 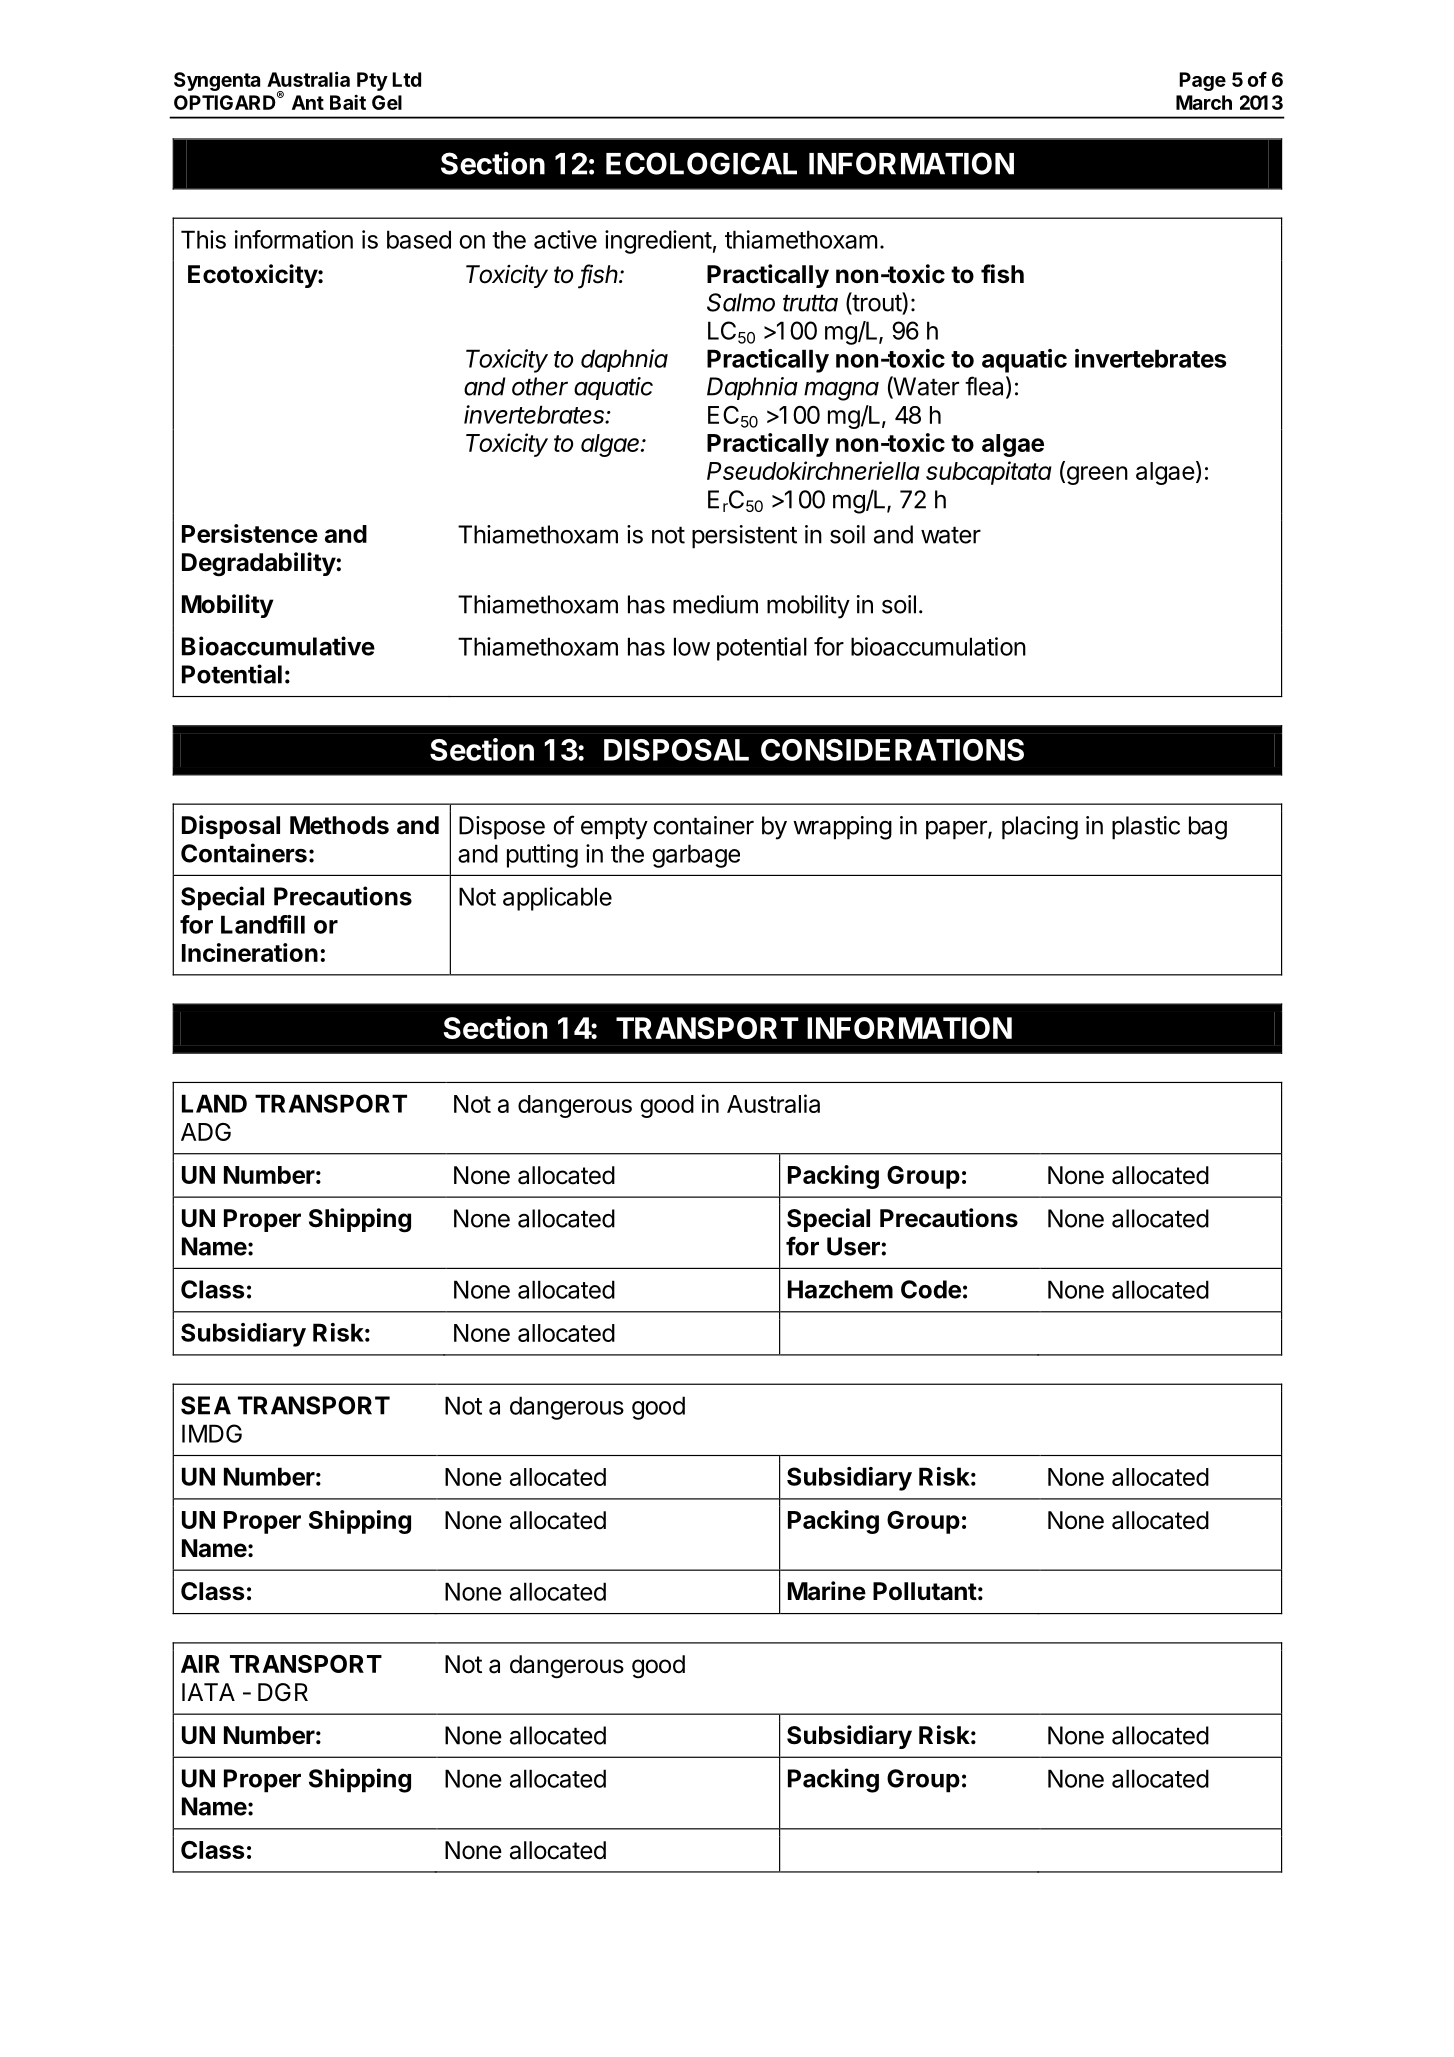 I want to click on AIR, so click(x=200, y=1664).
